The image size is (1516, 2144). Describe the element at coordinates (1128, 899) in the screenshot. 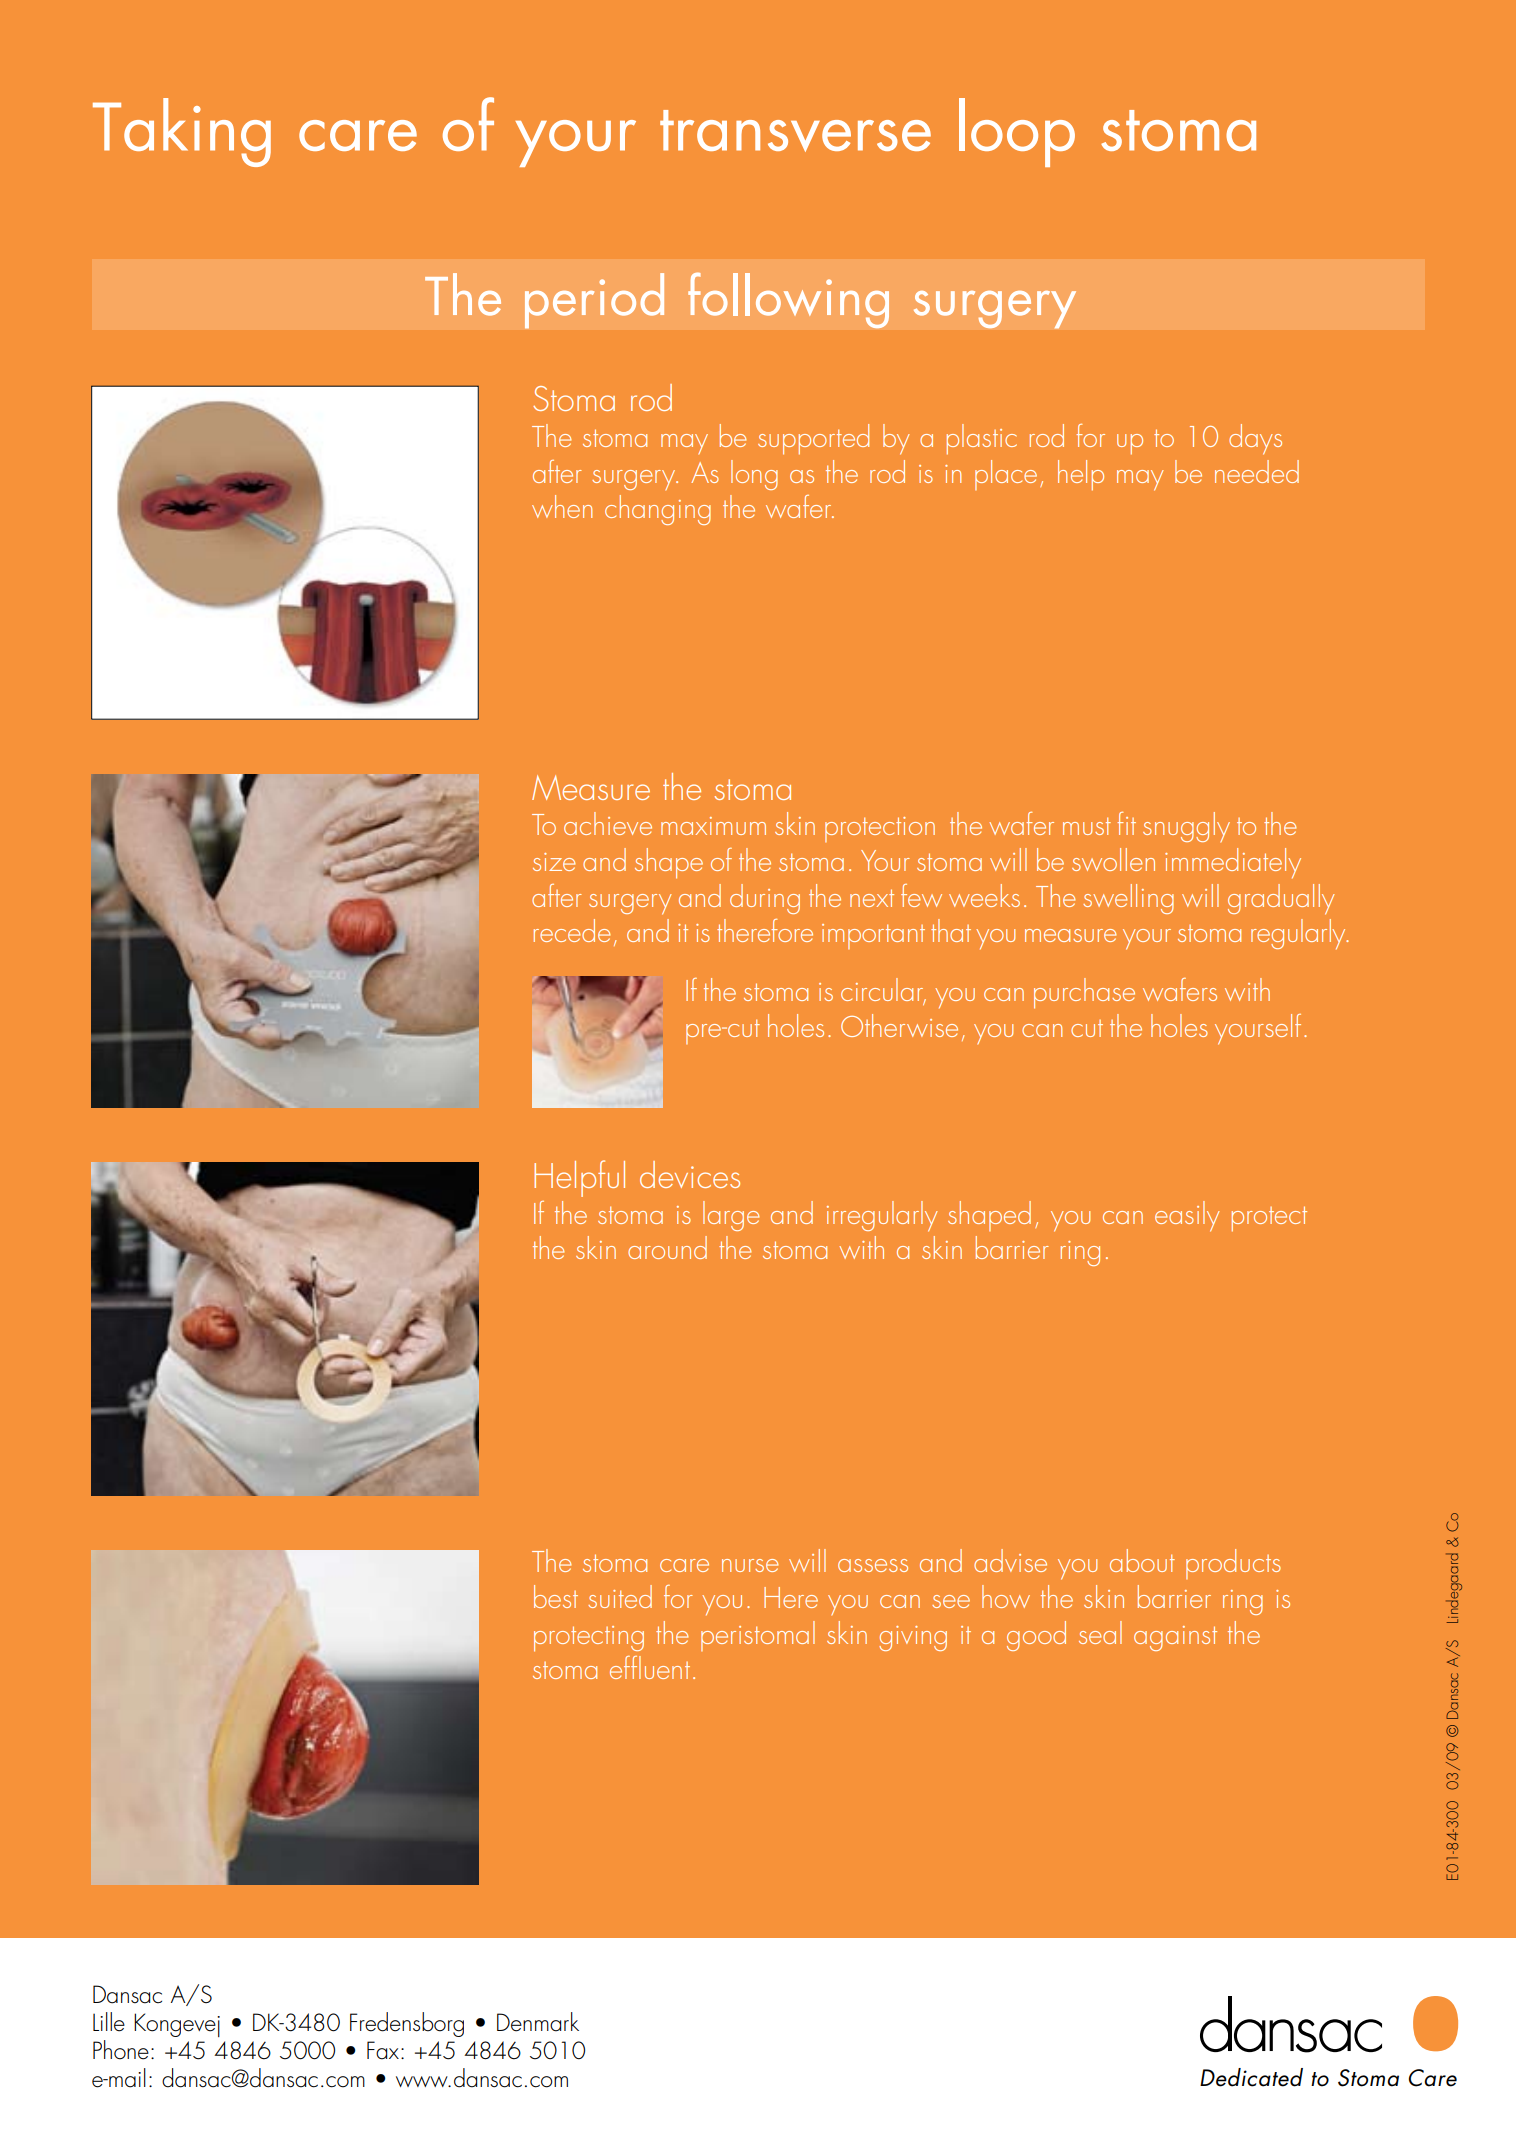

I see `swelling` at that location.
